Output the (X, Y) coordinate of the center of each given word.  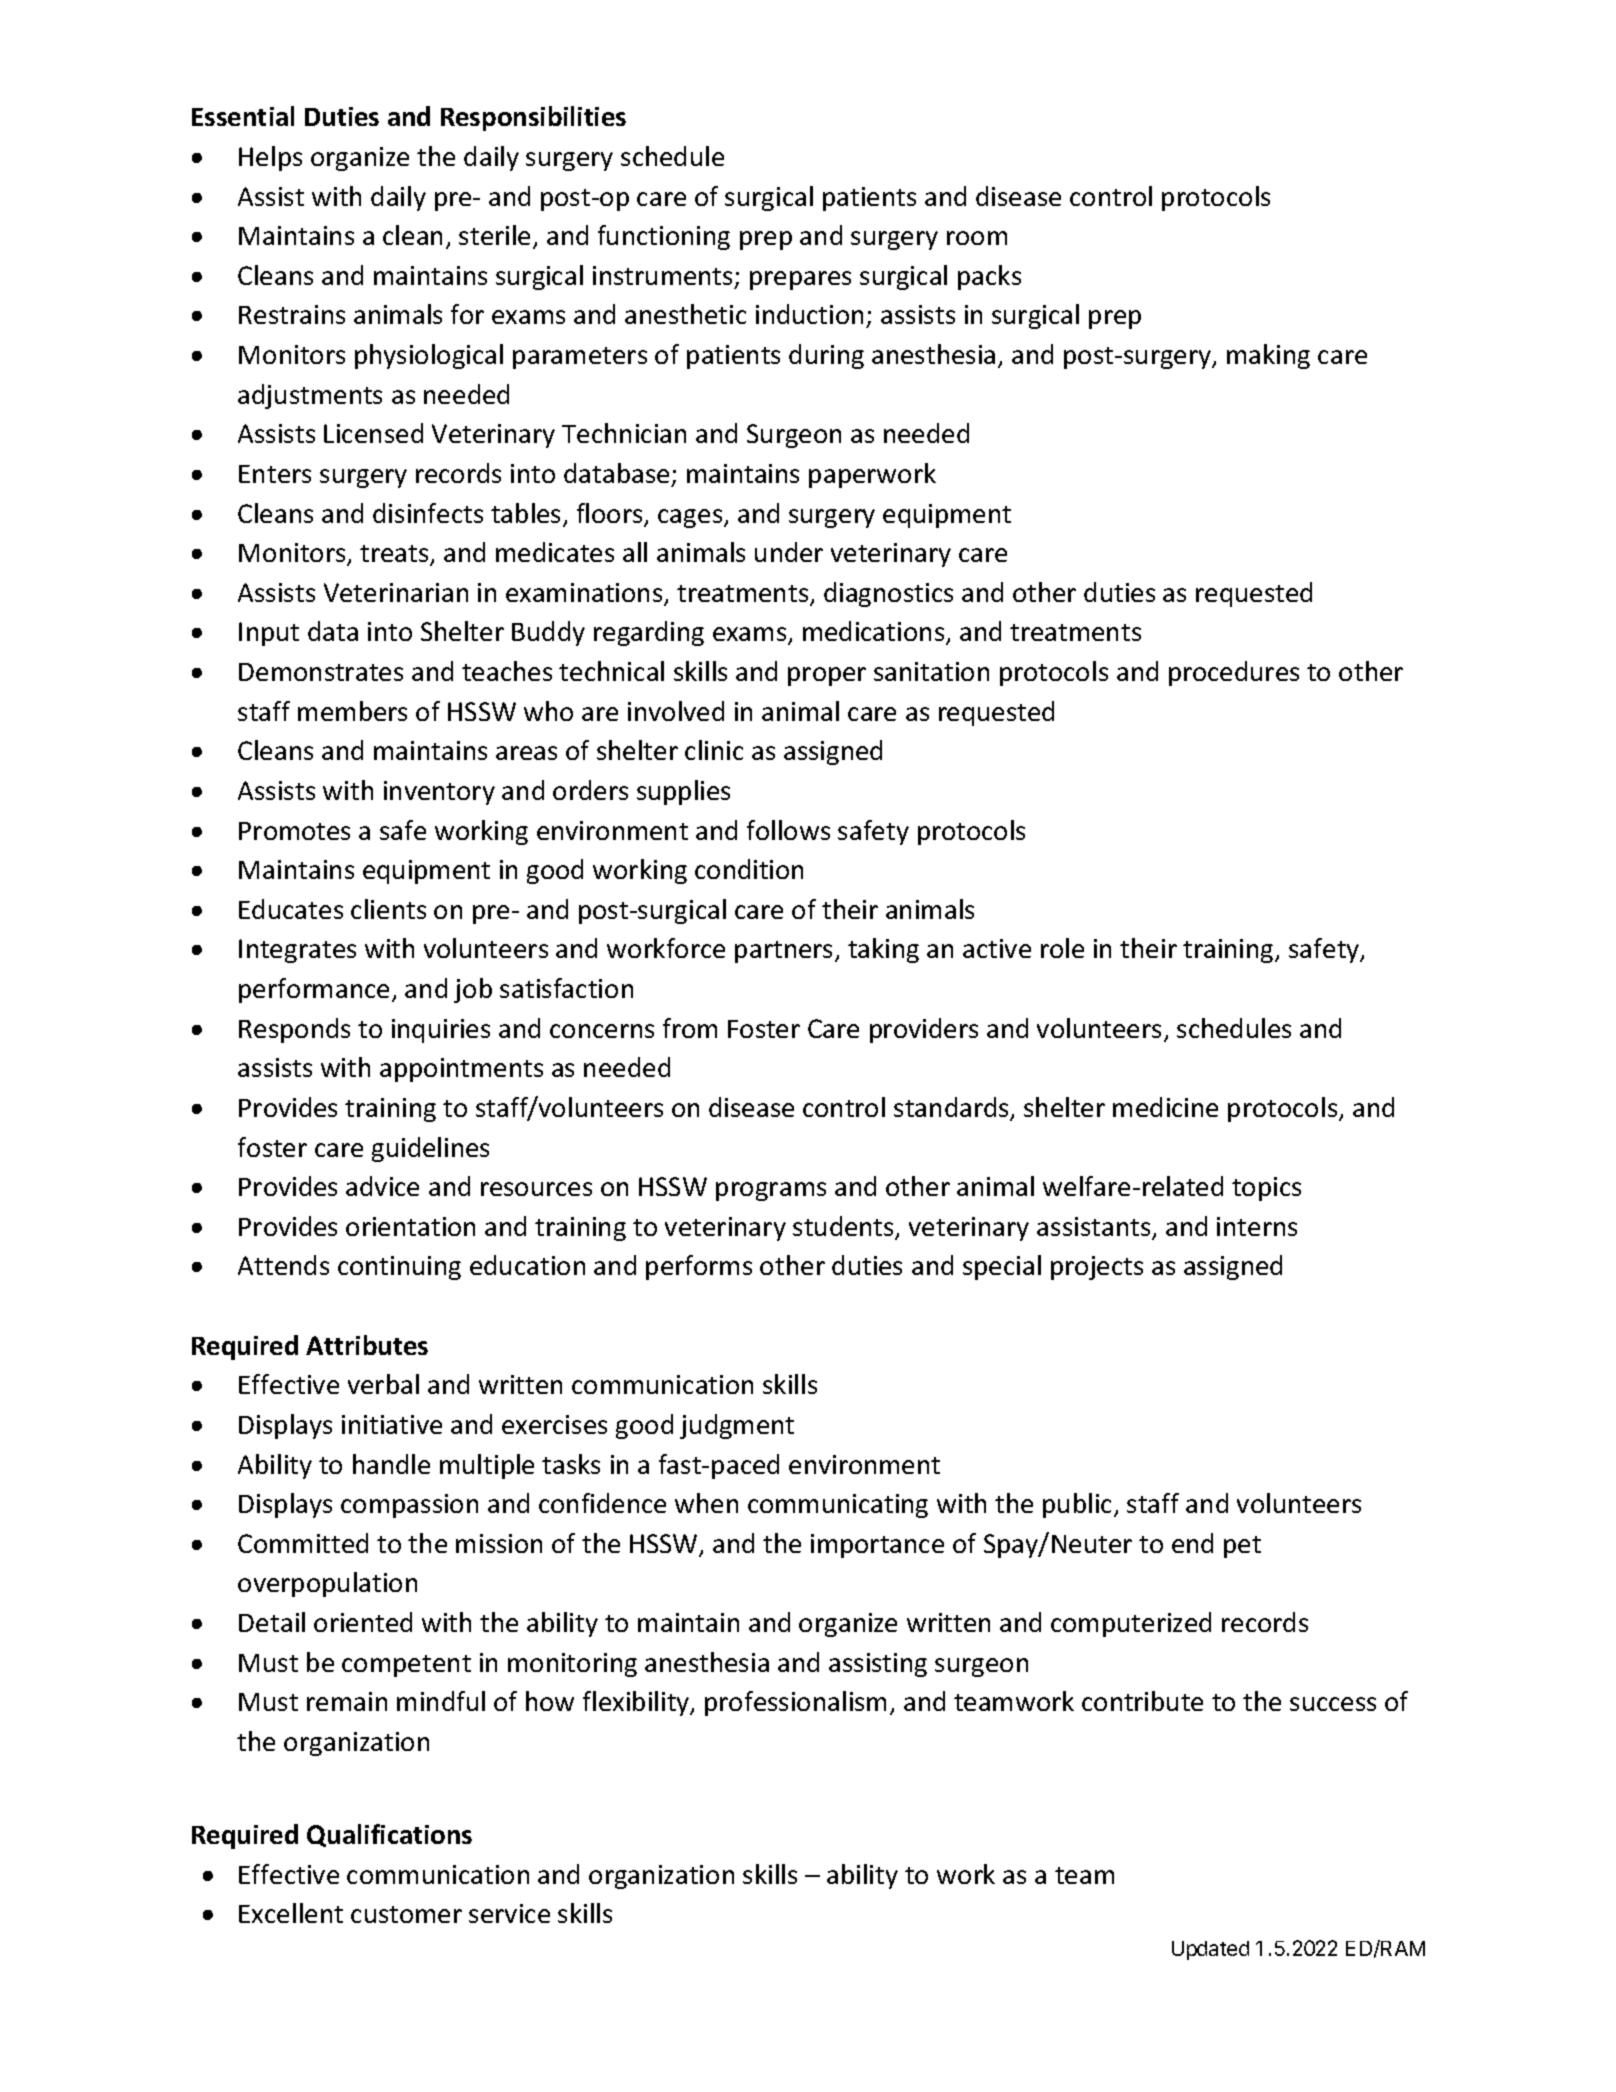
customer (406, 1914)
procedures (1234, 673)
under (789, 552)
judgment (737, 1426)
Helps (270, 158)
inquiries (441, 1031)
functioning (664, 237)
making (1268, 356)
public (1079, 1505)
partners (783, 952)
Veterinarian (396, 592)
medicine (1165, 1107)
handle (391, 1464)
